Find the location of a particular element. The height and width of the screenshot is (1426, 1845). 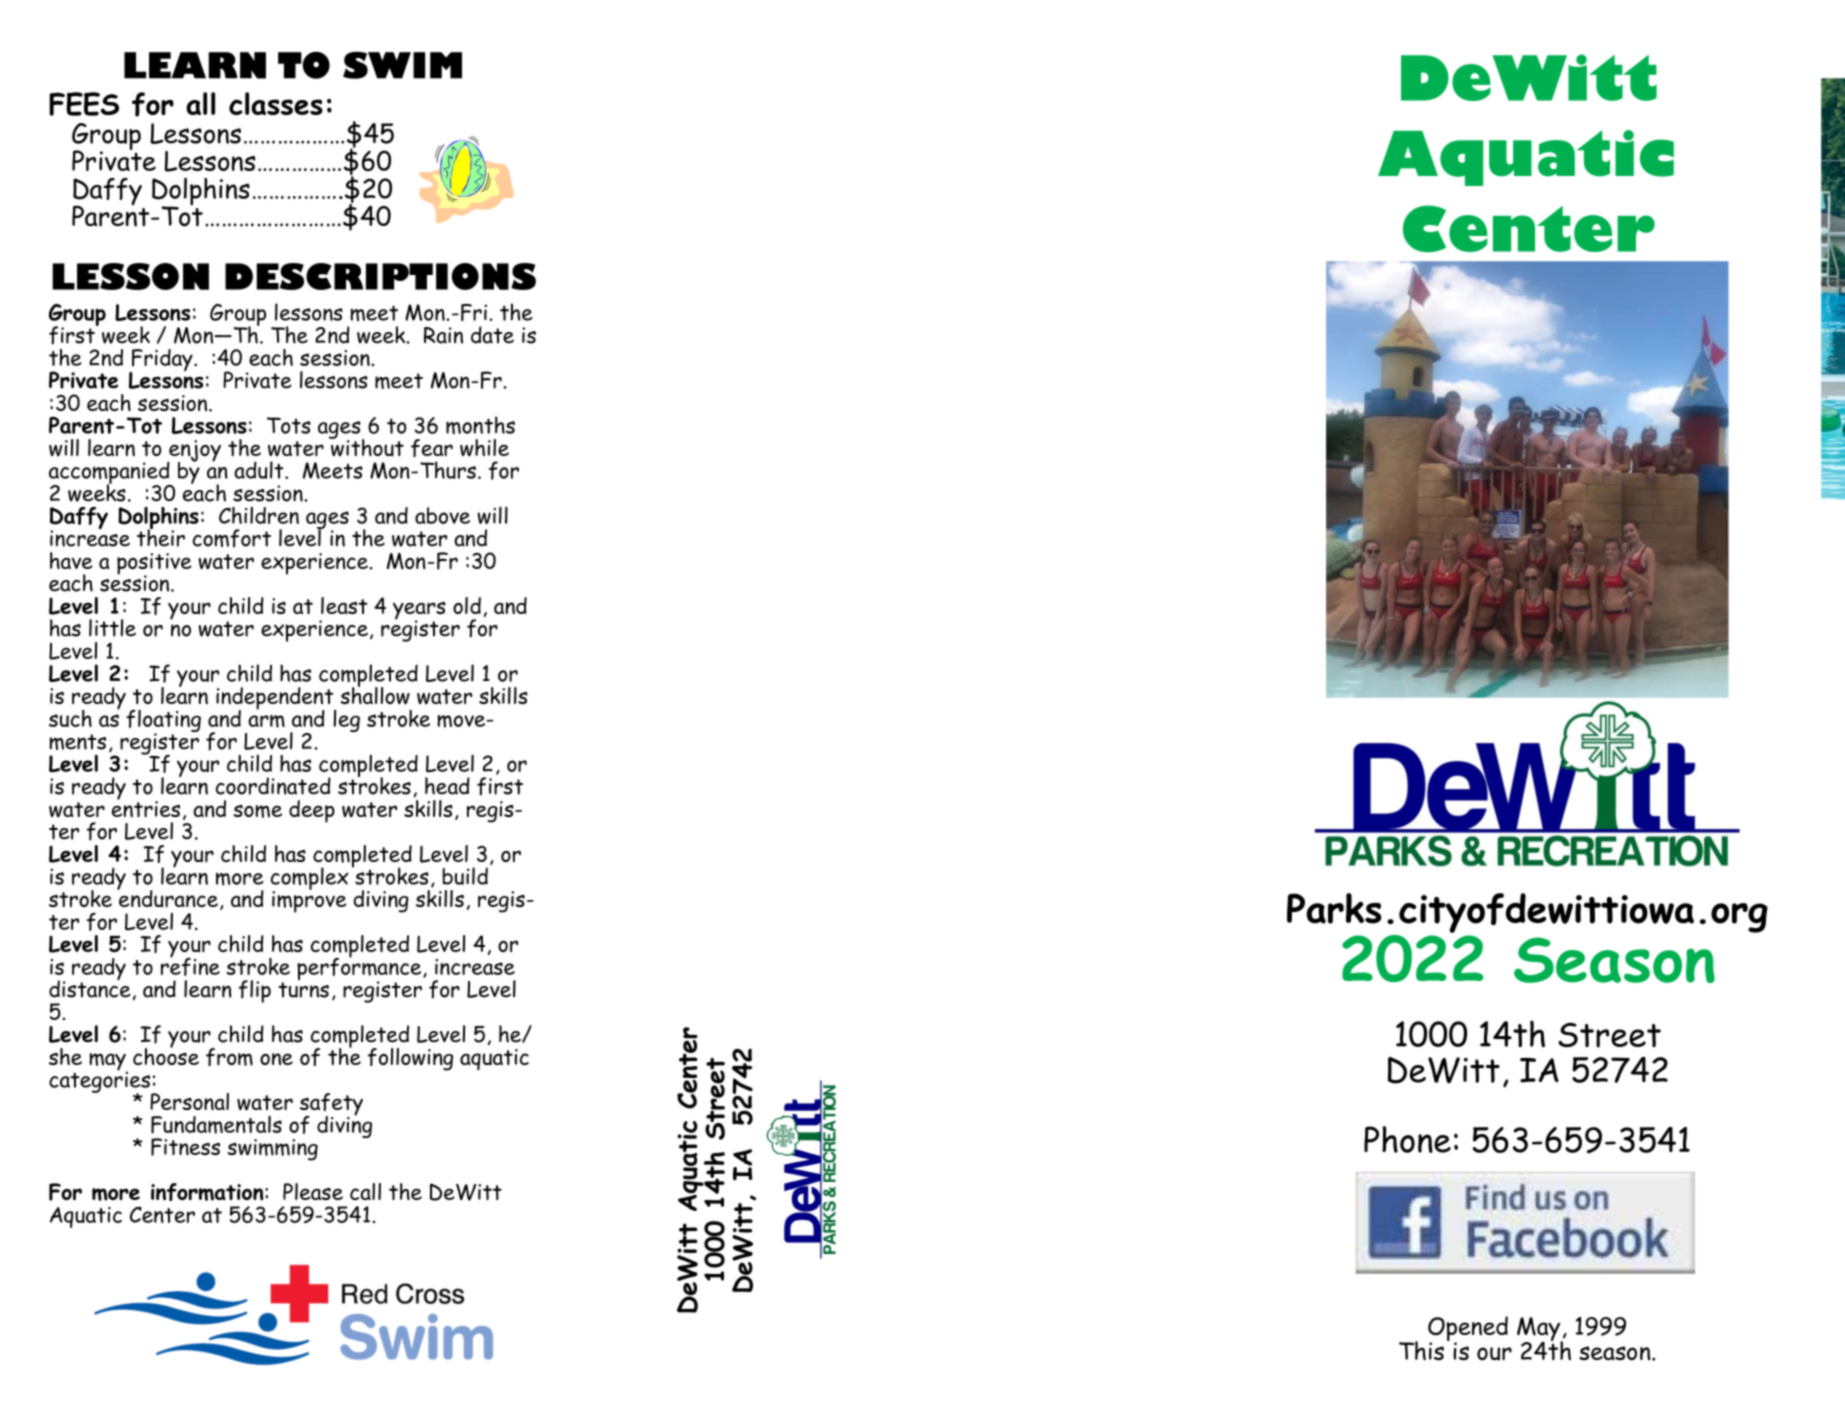

information is located at coordinates (208, 1192).
